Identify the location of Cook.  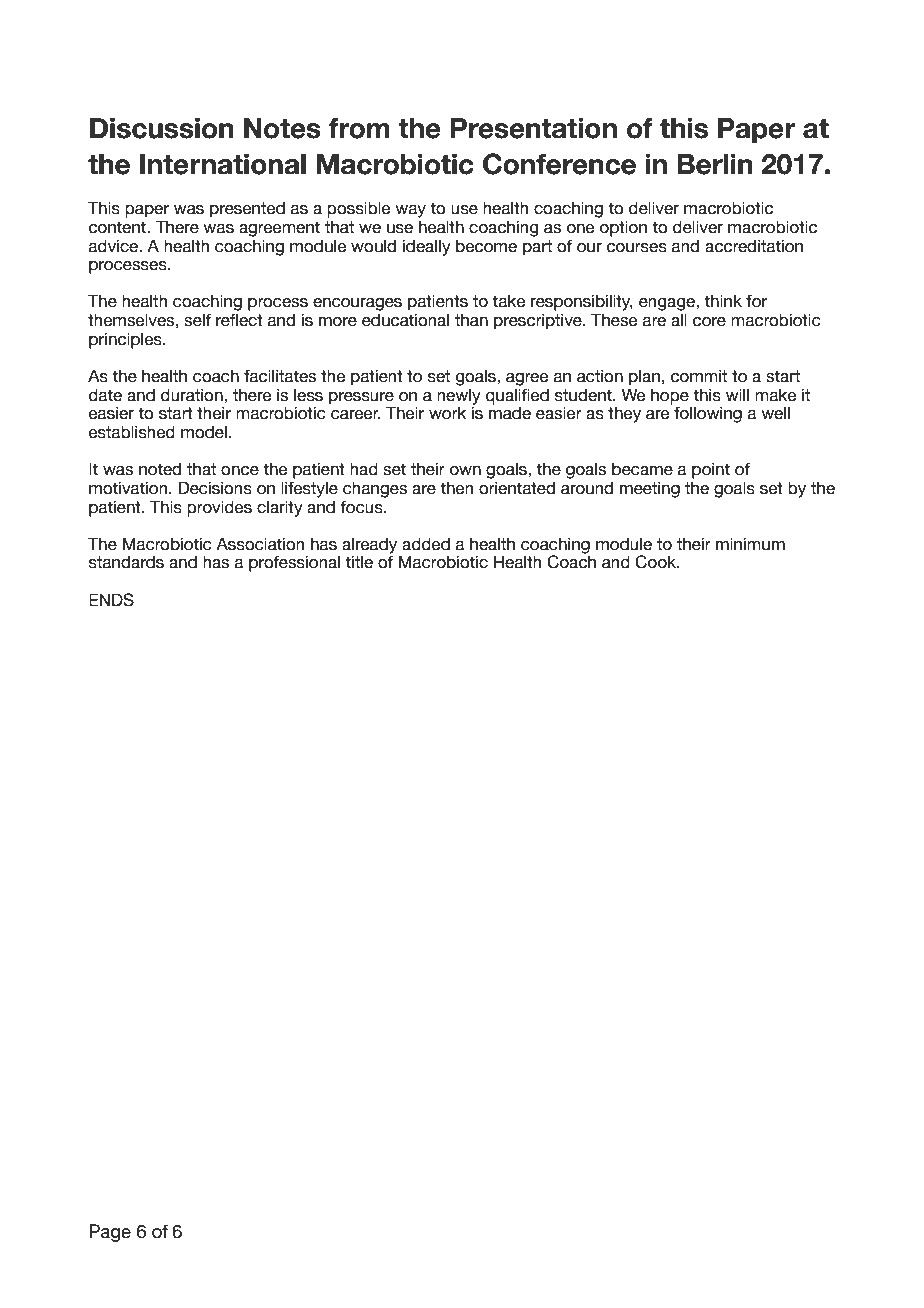
(657, 562).
